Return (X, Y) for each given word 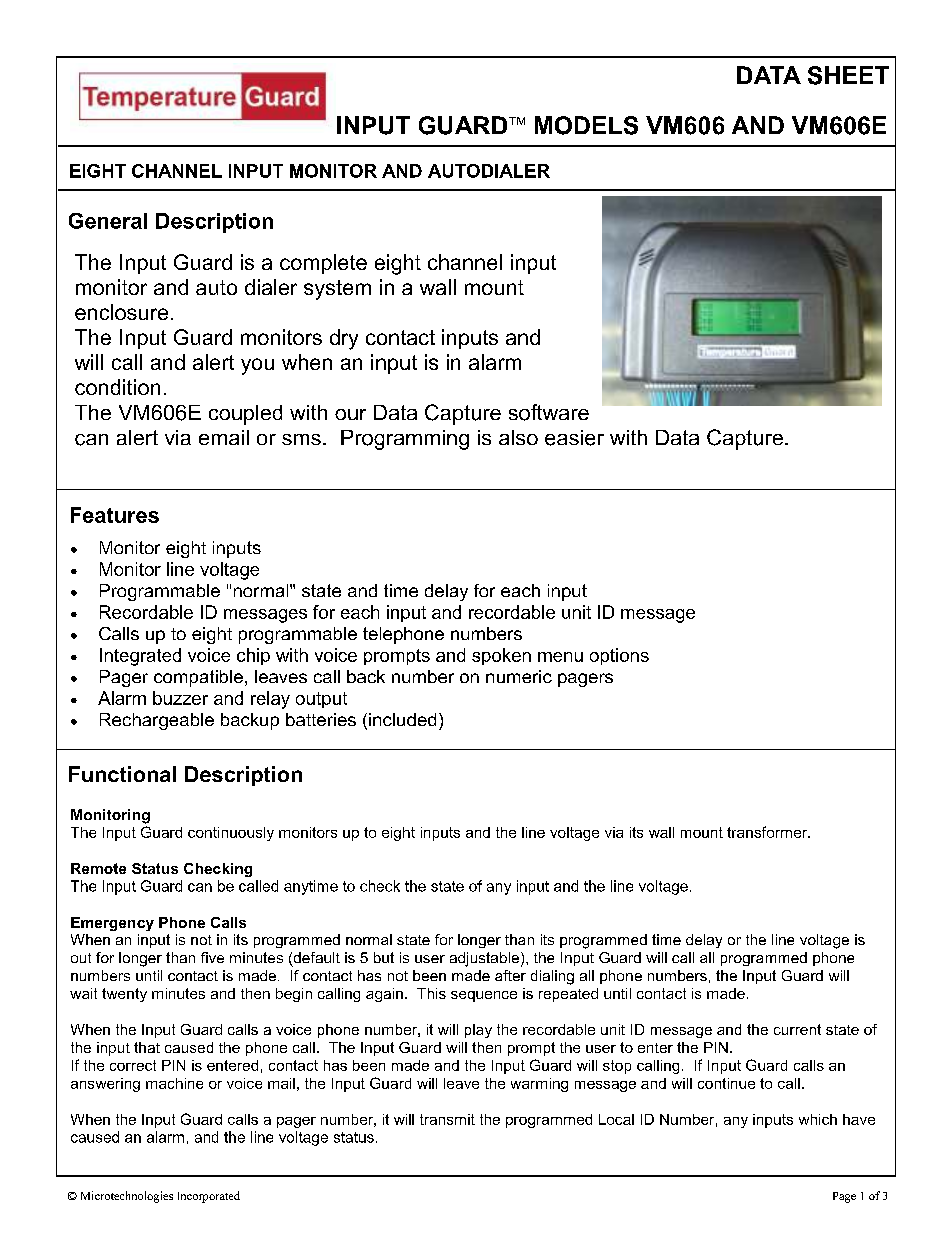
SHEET (848, 75)
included (402, 719)
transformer (768, 832)
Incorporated (209, 1197)
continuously (231, 834)
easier (574, 438)
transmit (447, 1119)
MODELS (586, 125)
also (518, 437)
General (108, 221)
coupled (245, 415)
